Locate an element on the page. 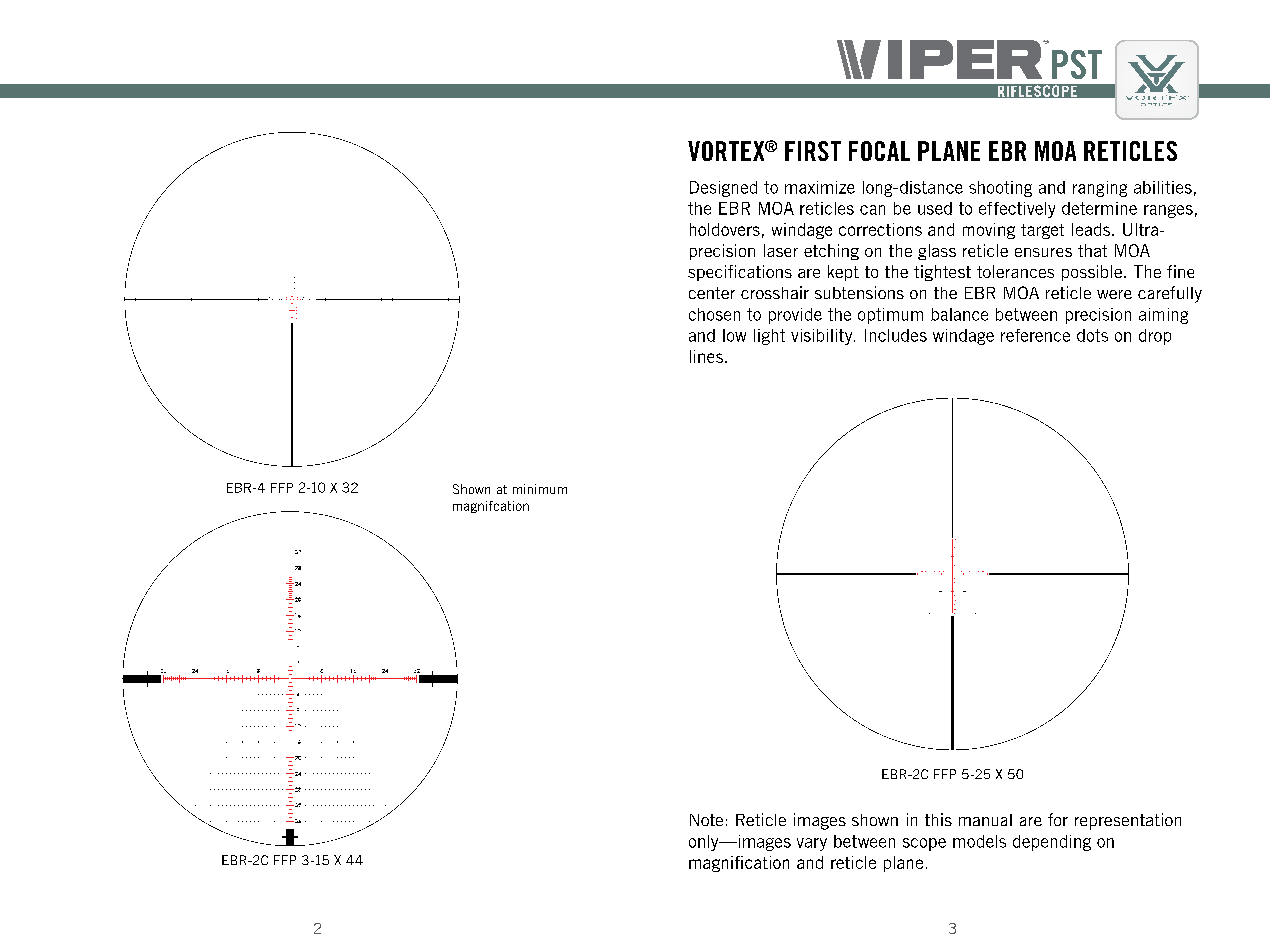 The width and height of the image is (1270, 952). visibility is located at coordinates (823, 337).
